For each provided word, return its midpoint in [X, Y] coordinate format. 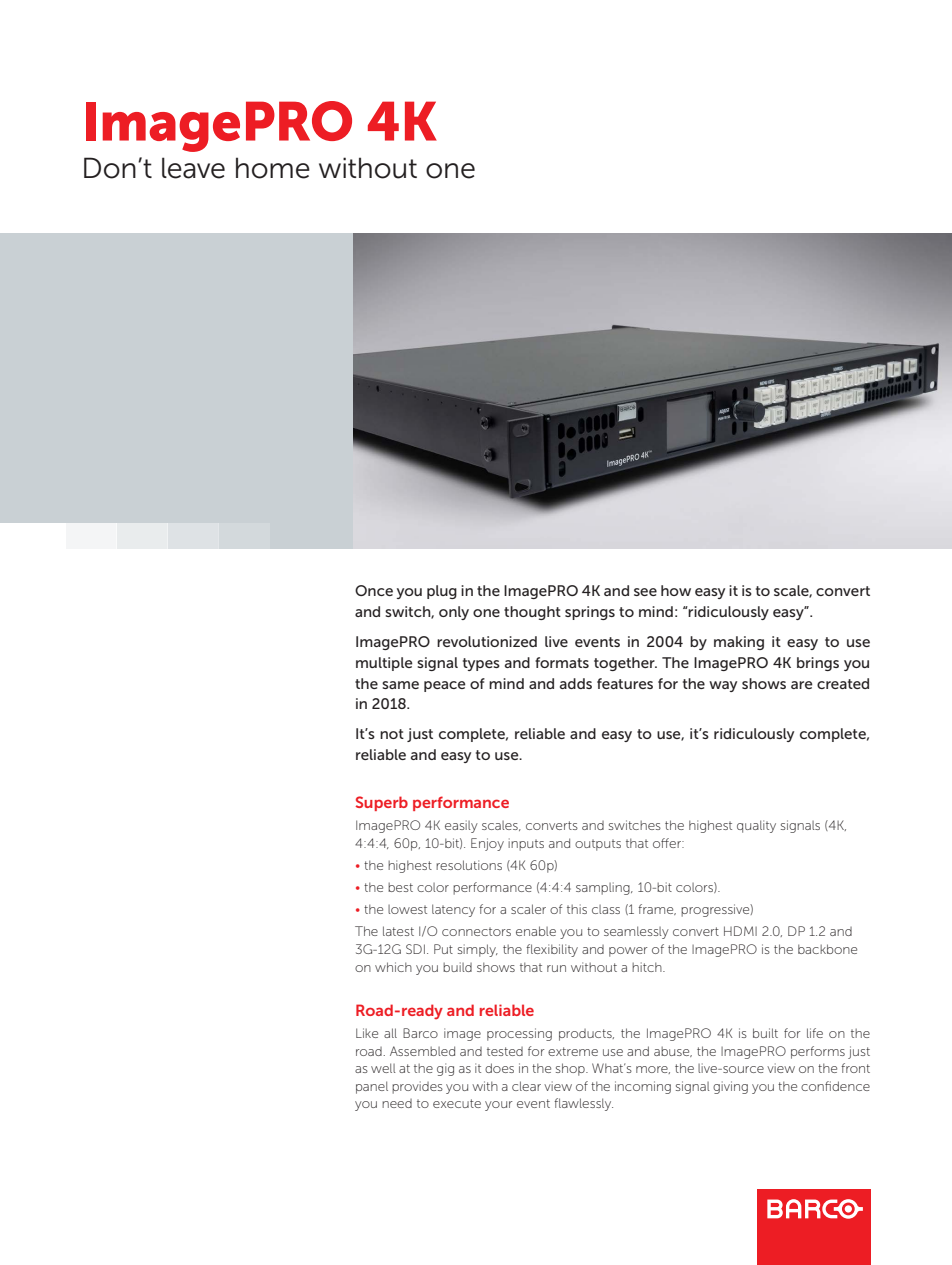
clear [526, 1086]
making [739, 643]
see [645, 592]
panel [372, 1087]
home [273, 168]
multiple [384, 664]
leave [193, 168]
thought [532, 613]
